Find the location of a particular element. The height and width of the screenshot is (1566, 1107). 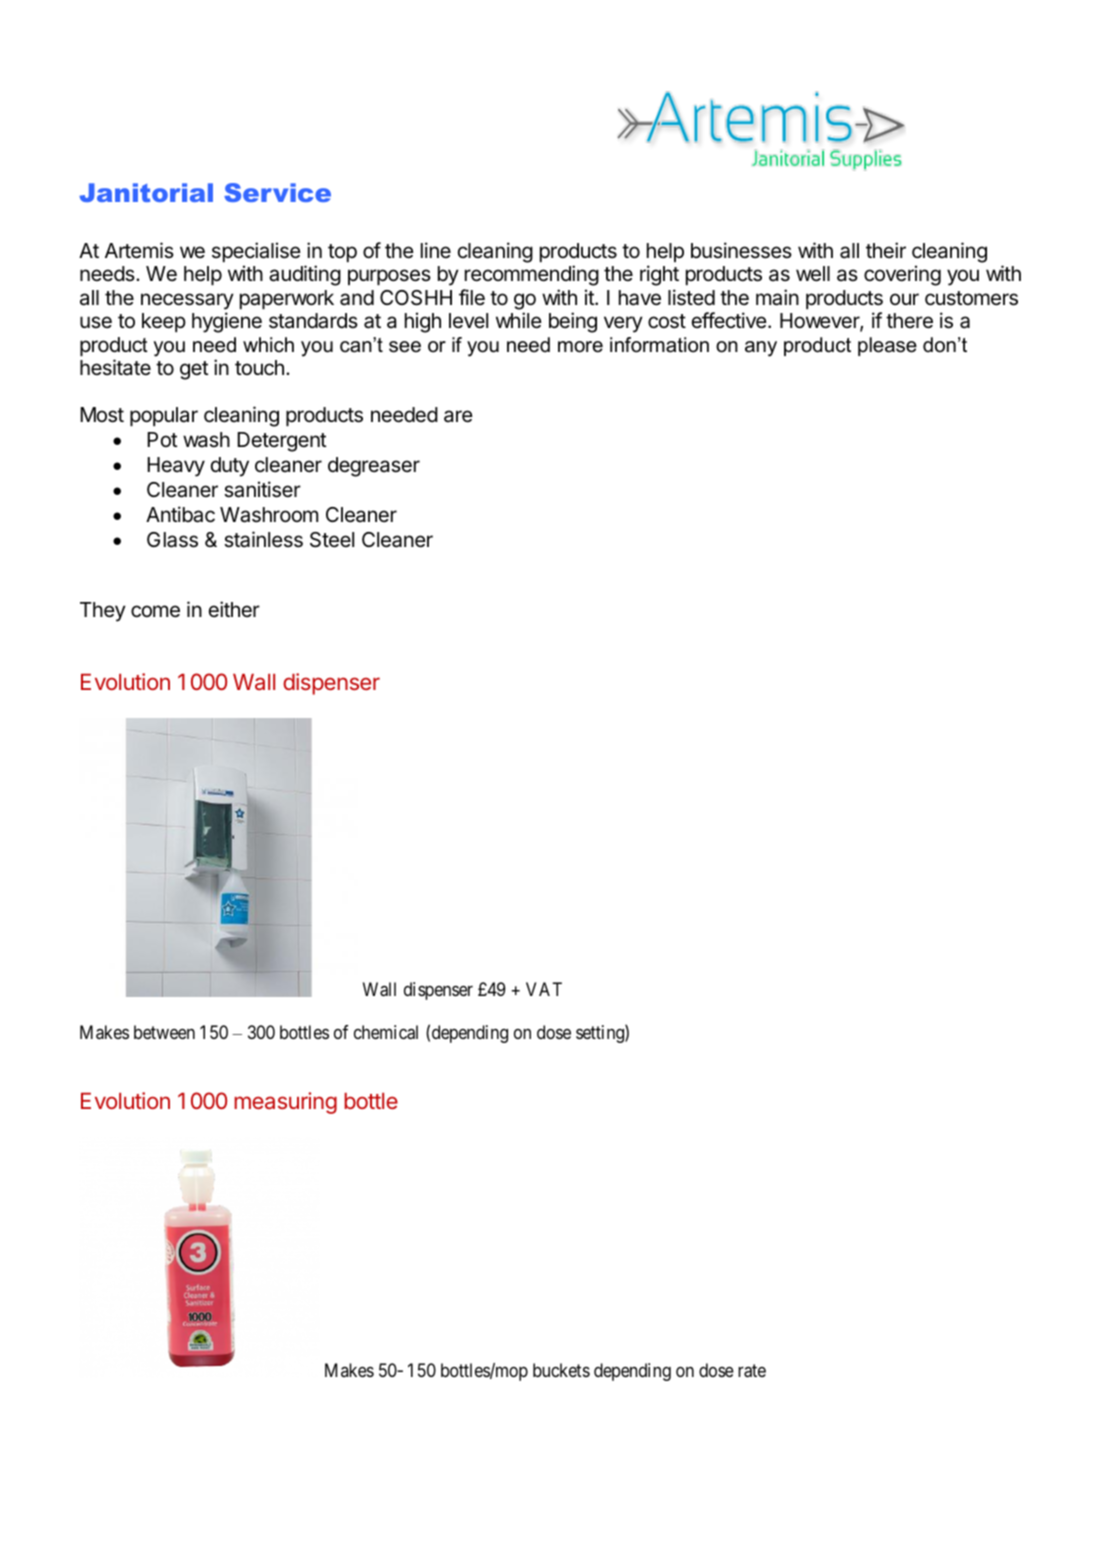

rate is located at coordinates (752, 1371).
